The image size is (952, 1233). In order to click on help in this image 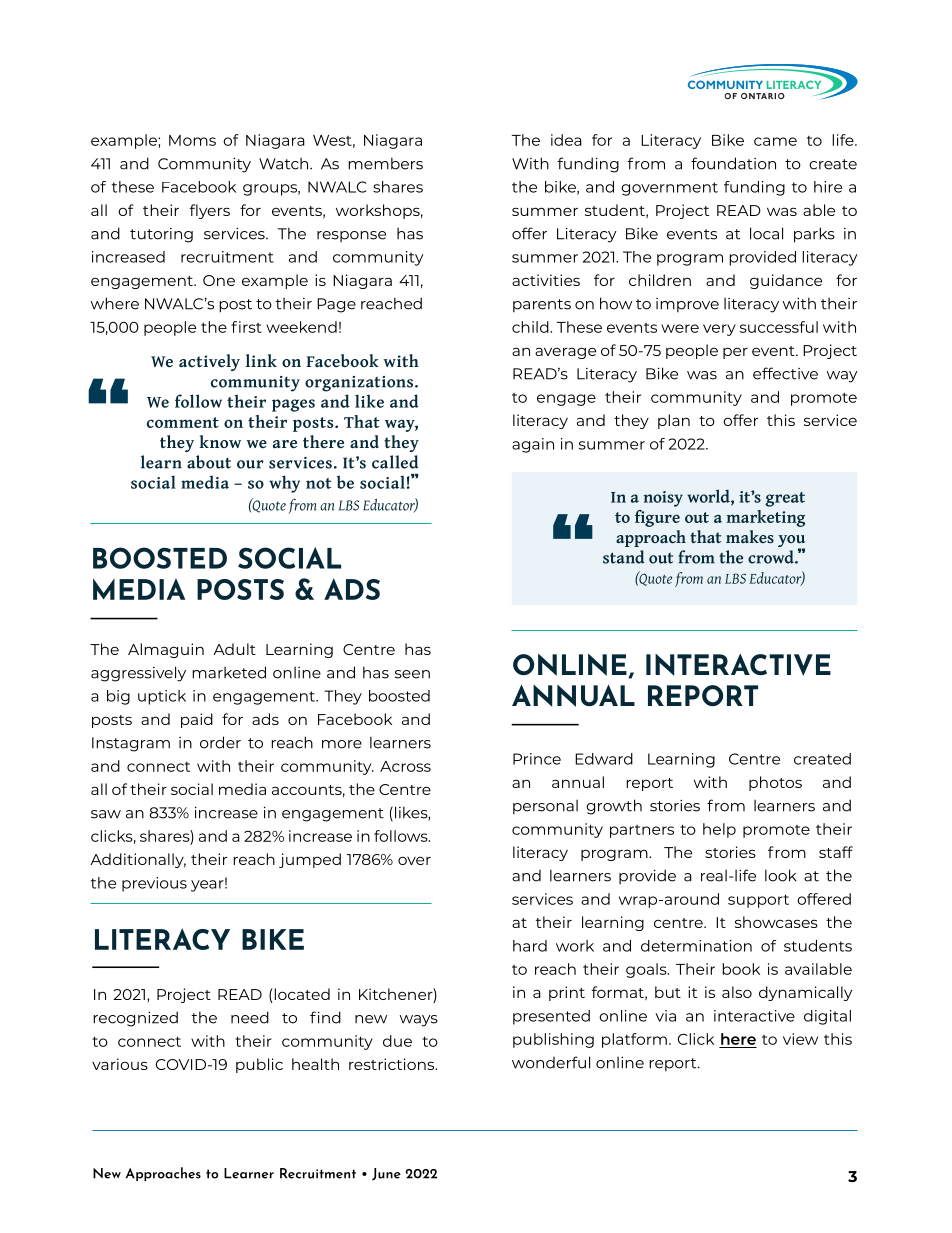, I will do `click(719, 830)`.
